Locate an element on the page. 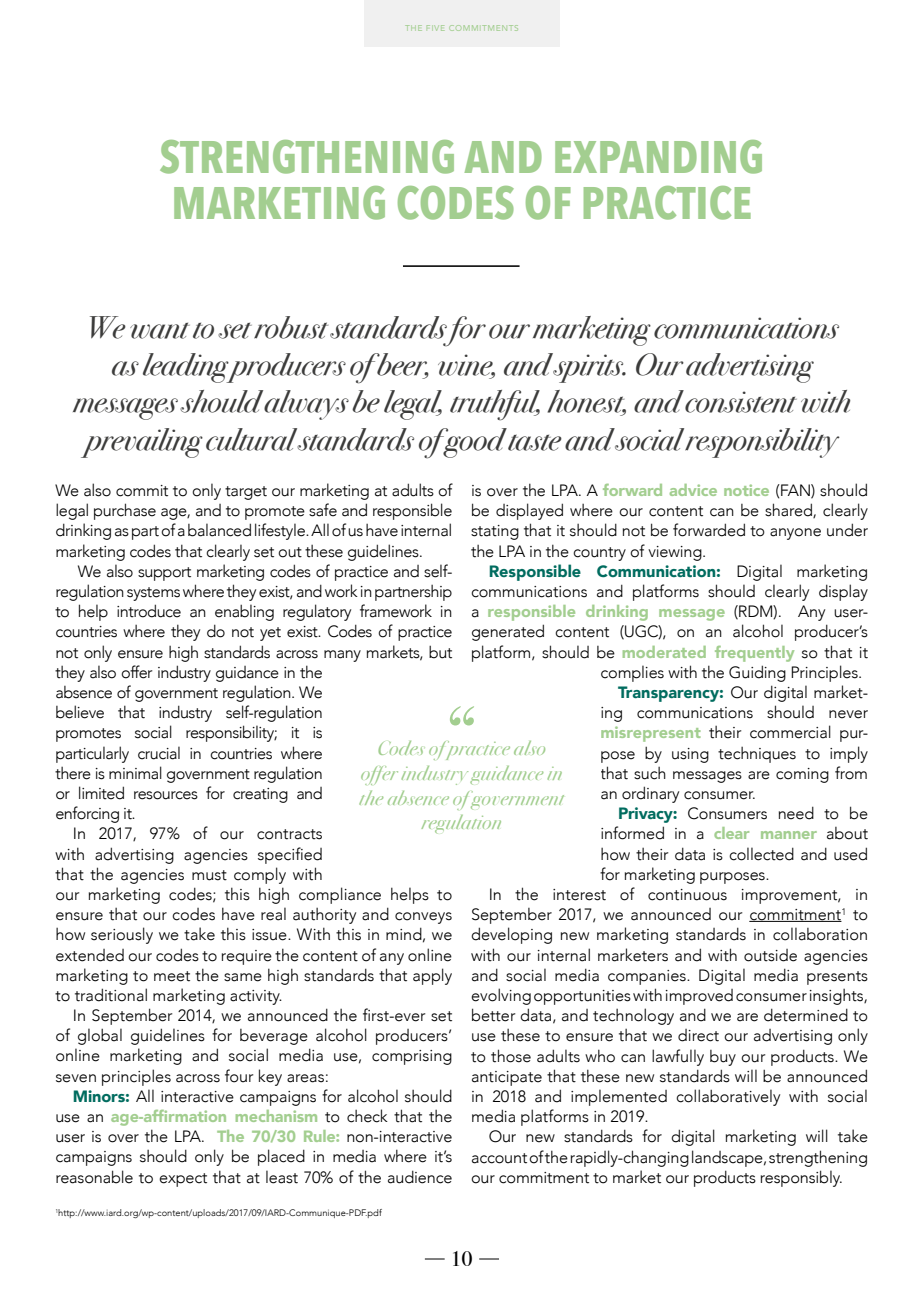 Image resolution: width=924 pixels, height=1308 pixels. FIVE is located at coordinates (435, 28).
